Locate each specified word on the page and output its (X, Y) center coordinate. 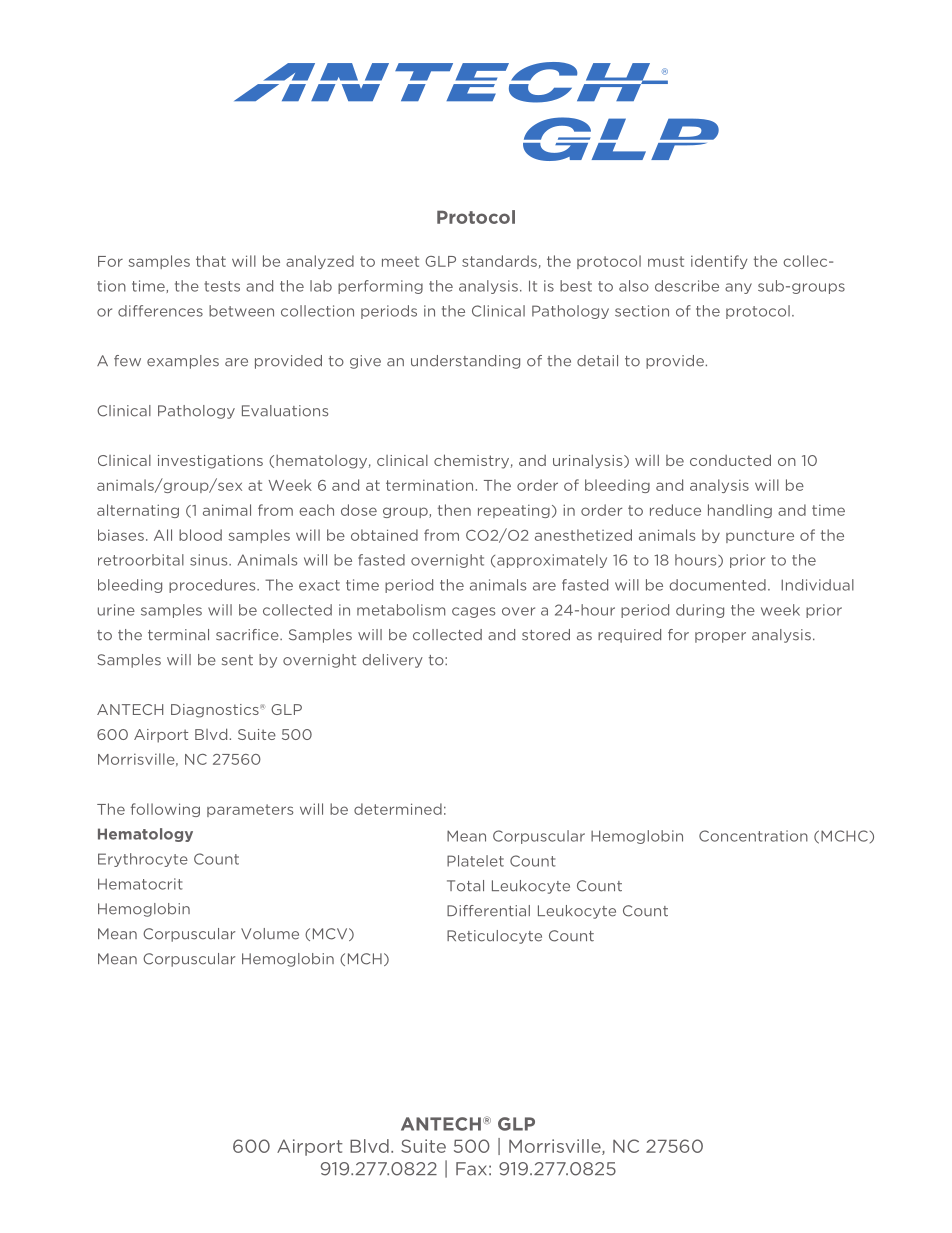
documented (717, 585)
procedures (213, 586)
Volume (270, 934)
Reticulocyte (494, 937)
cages (473, 612)
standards (499, 261)
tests (222, 286)
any (738, 288)
